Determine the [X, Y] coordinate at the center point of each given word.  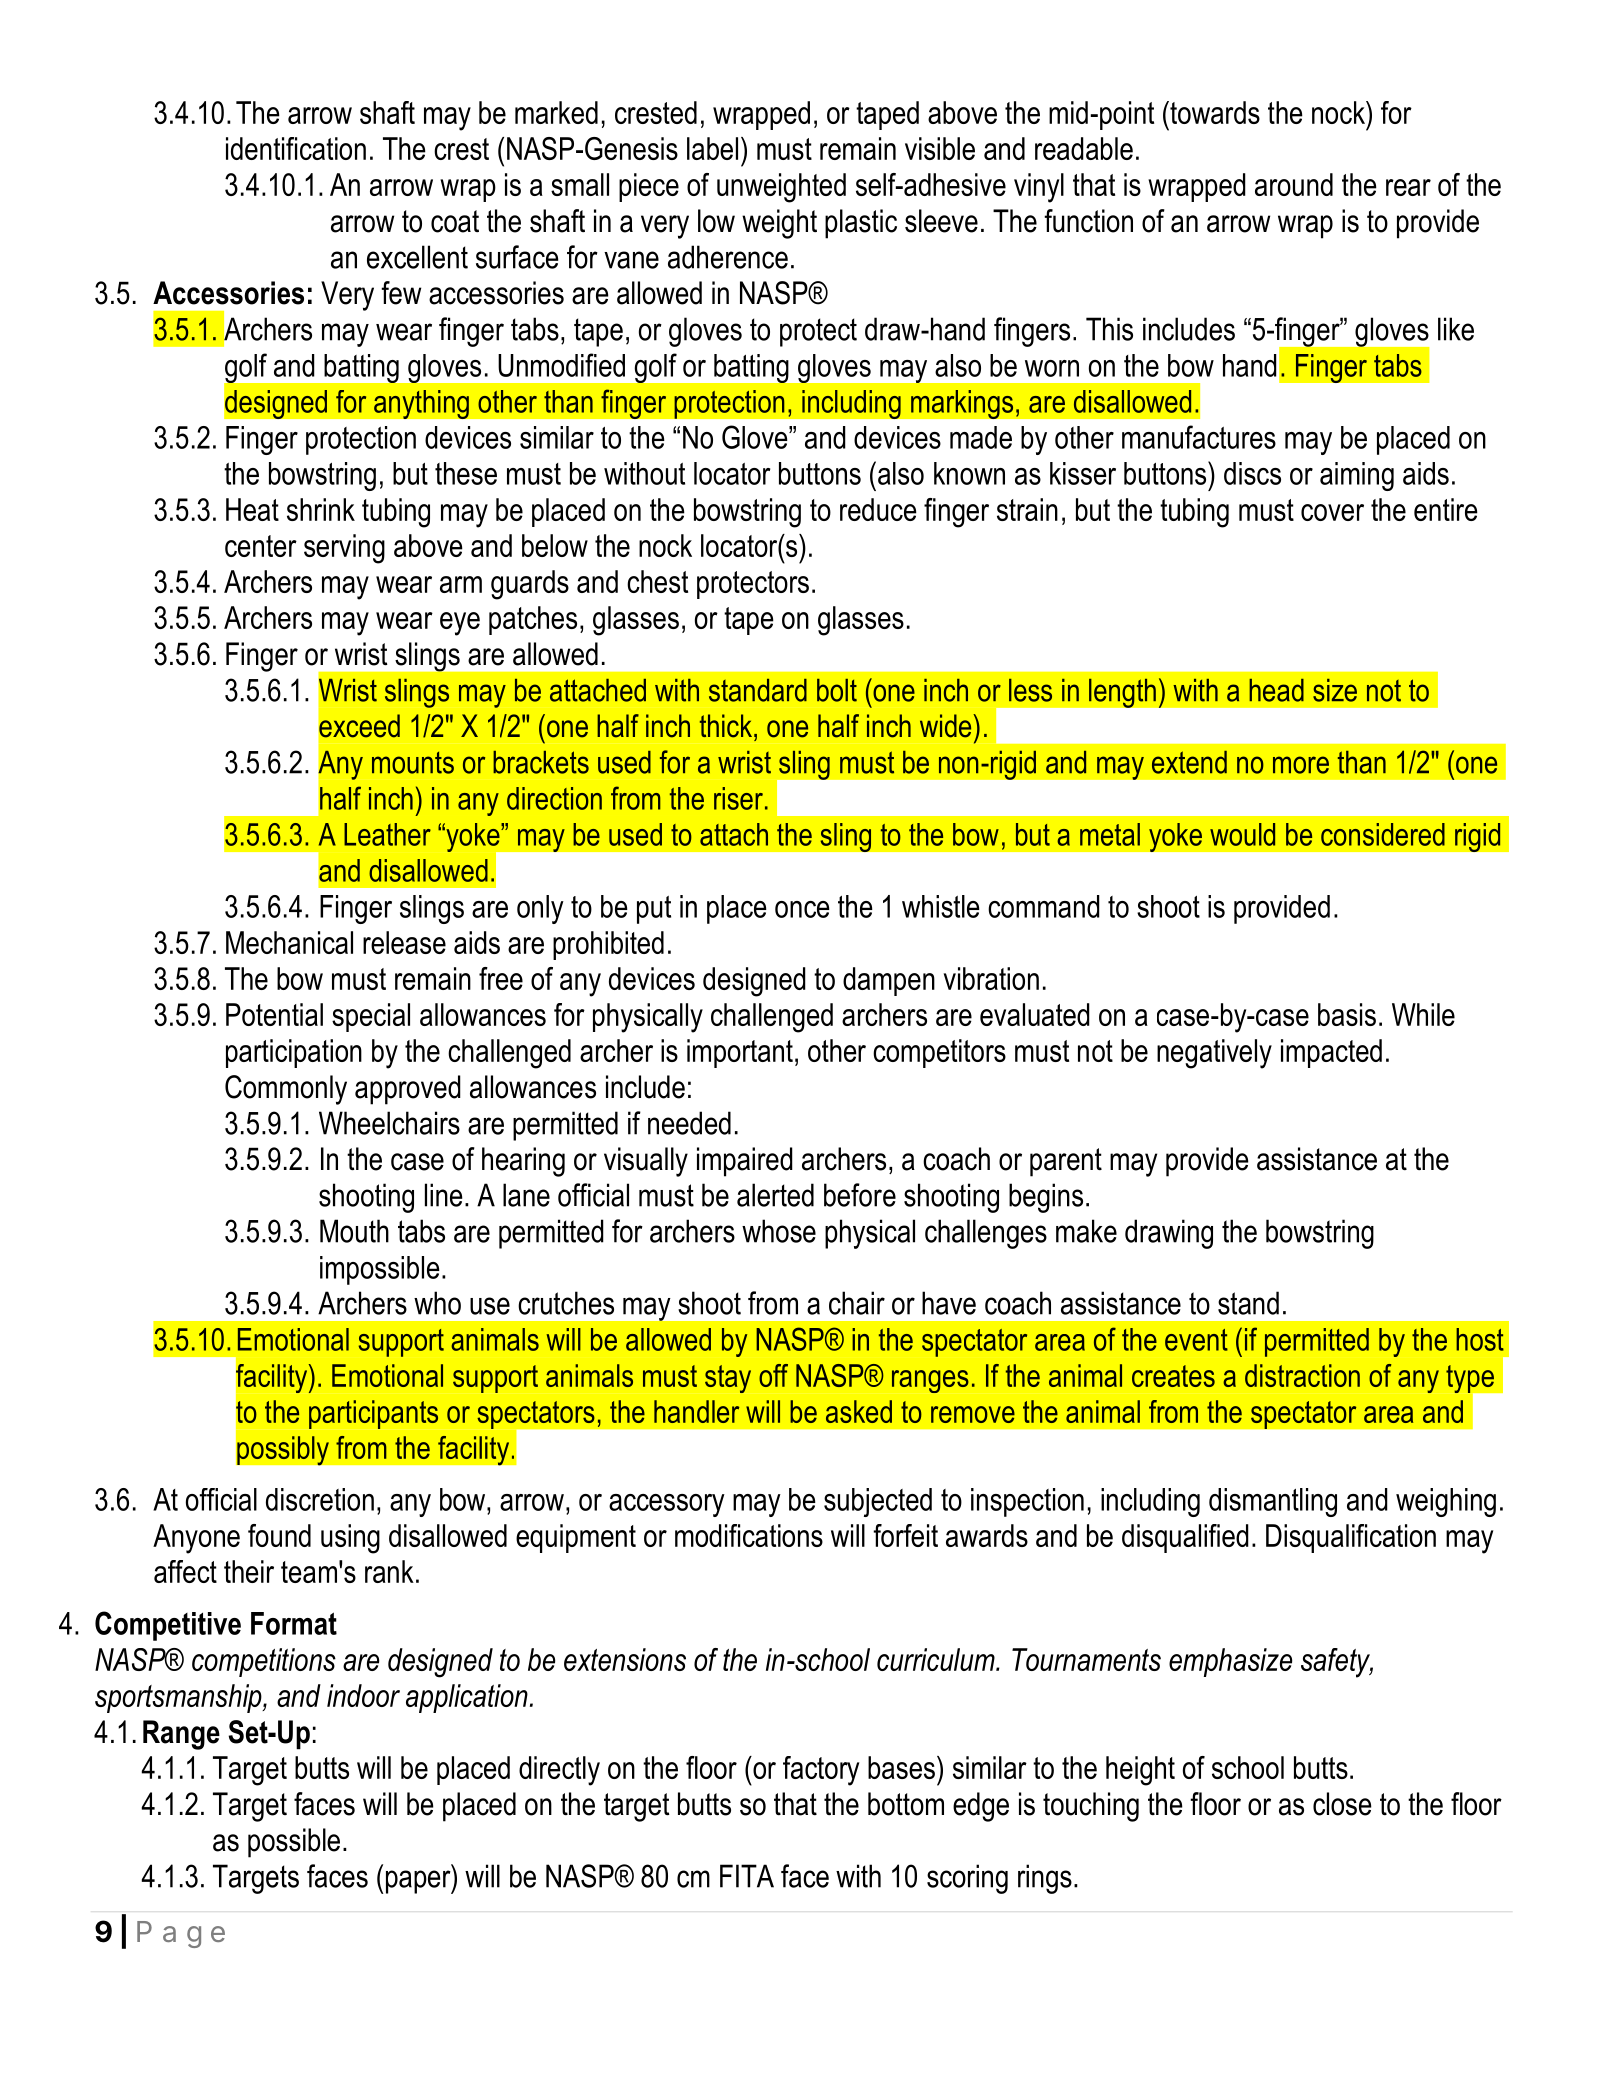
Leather [387, 834]
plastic [861, 224]
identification [296, 148]
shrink [321, 509]
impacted [1331, 1053]
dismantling [1273, 1502]
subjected [878, 1502]
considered [1383, 834]
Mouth [354, 1231]
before [860, 1195]
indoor [363, 1695]
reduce [878, 509]
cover [1332, 512]
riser [738, 798]
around [1294, 184]
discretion [320, 1499]
